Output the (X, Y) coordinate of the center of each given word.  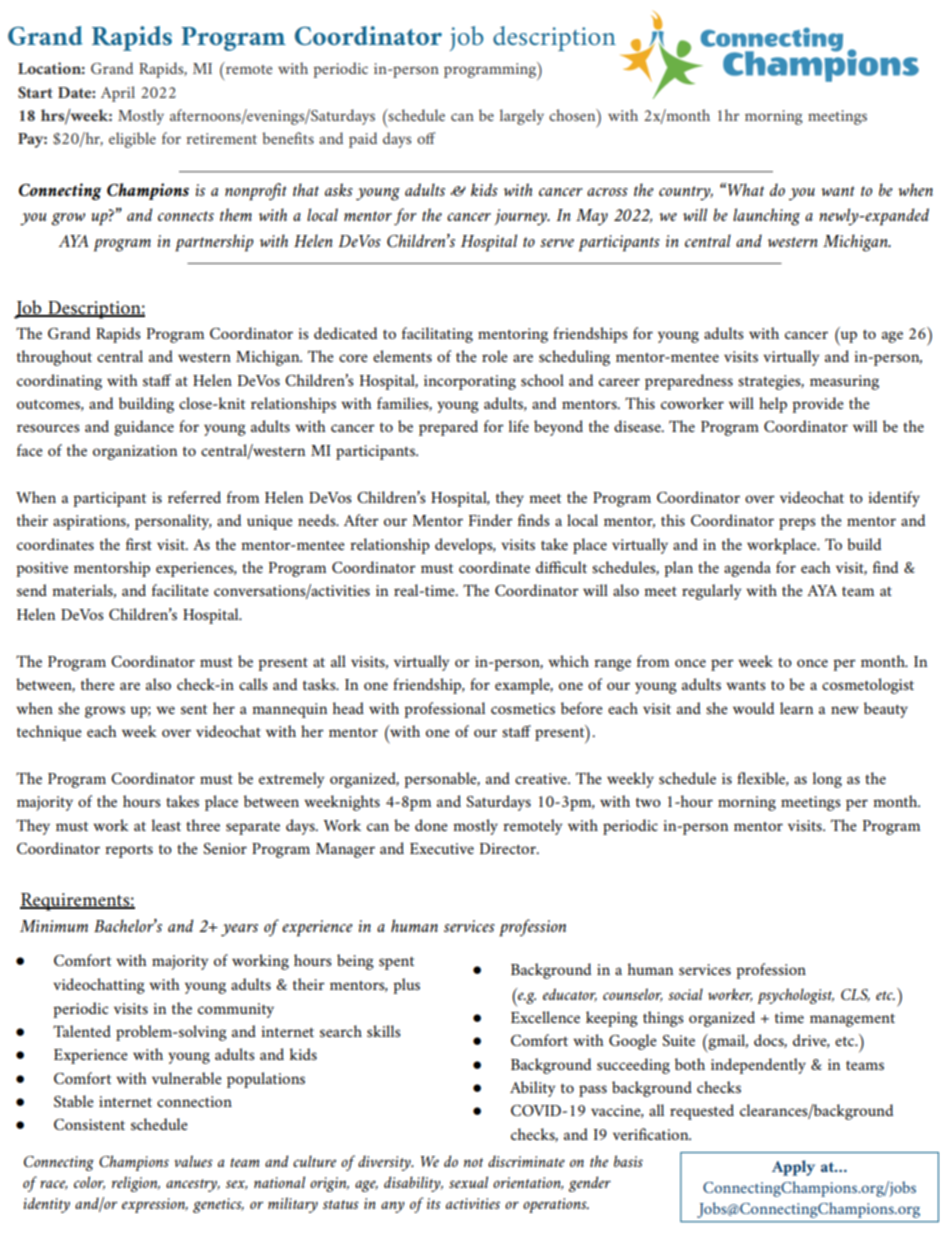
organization (135, 452)
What (746, 189)
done (431, 825)
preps (797, 524)
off (426, 138)
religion (136, 1184)
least (166, 825)
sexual (468, 1182)
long (827, 780)
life (519, 426)
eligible (132, 140)
